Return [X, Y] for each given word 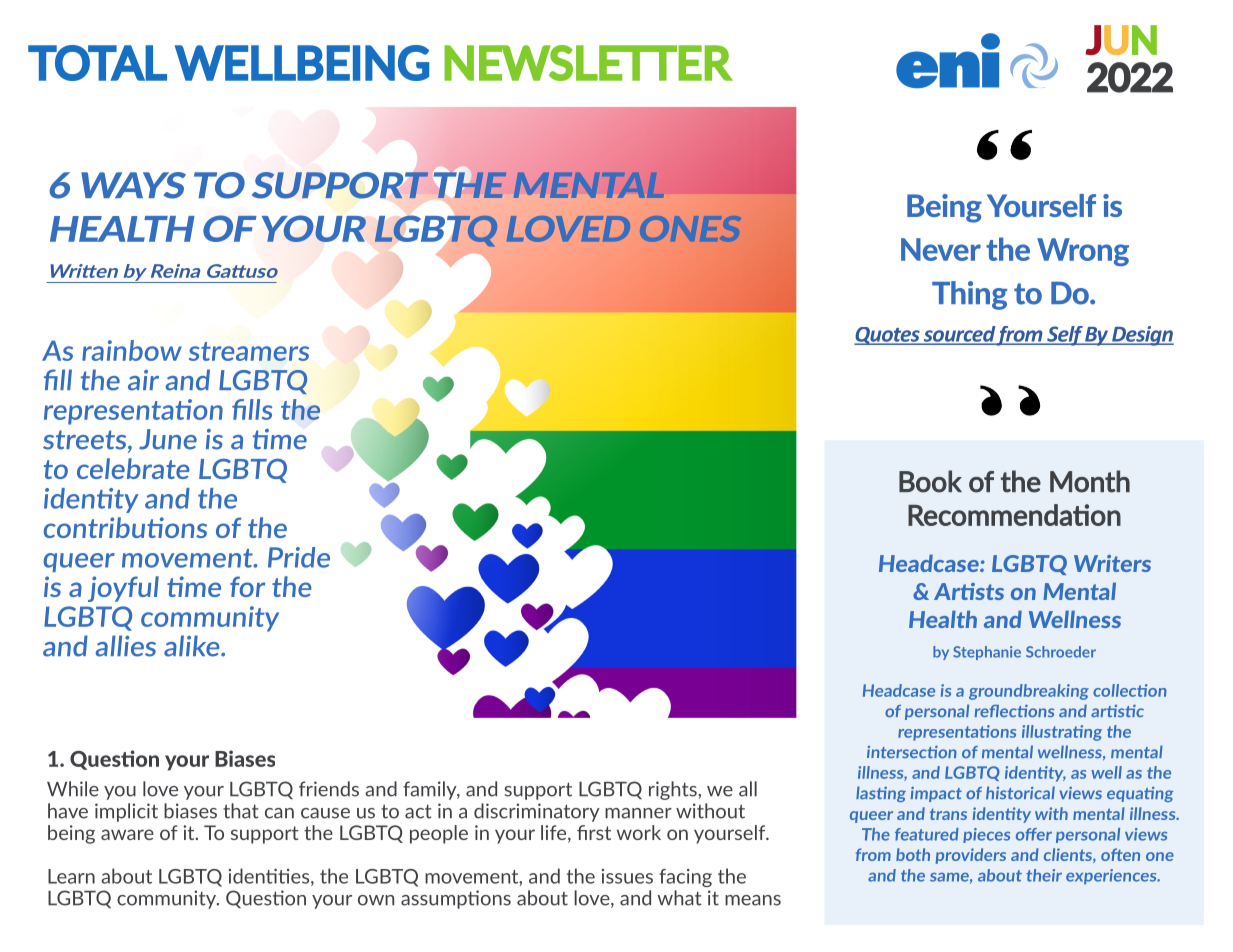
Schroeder [1061, 652]
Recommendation [1014, 515]
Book [930, 481]
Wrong [1083, 252]
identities [270, 877]
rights [674, 790]
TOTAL [97, 63]
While [73, 789]
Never [941, 249]
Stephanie [987, 653]
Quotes [888, 336]
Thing [969, 295]
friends [329, 789]
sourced [959, 335]
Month [1090, 481]
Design [1142, 336]
